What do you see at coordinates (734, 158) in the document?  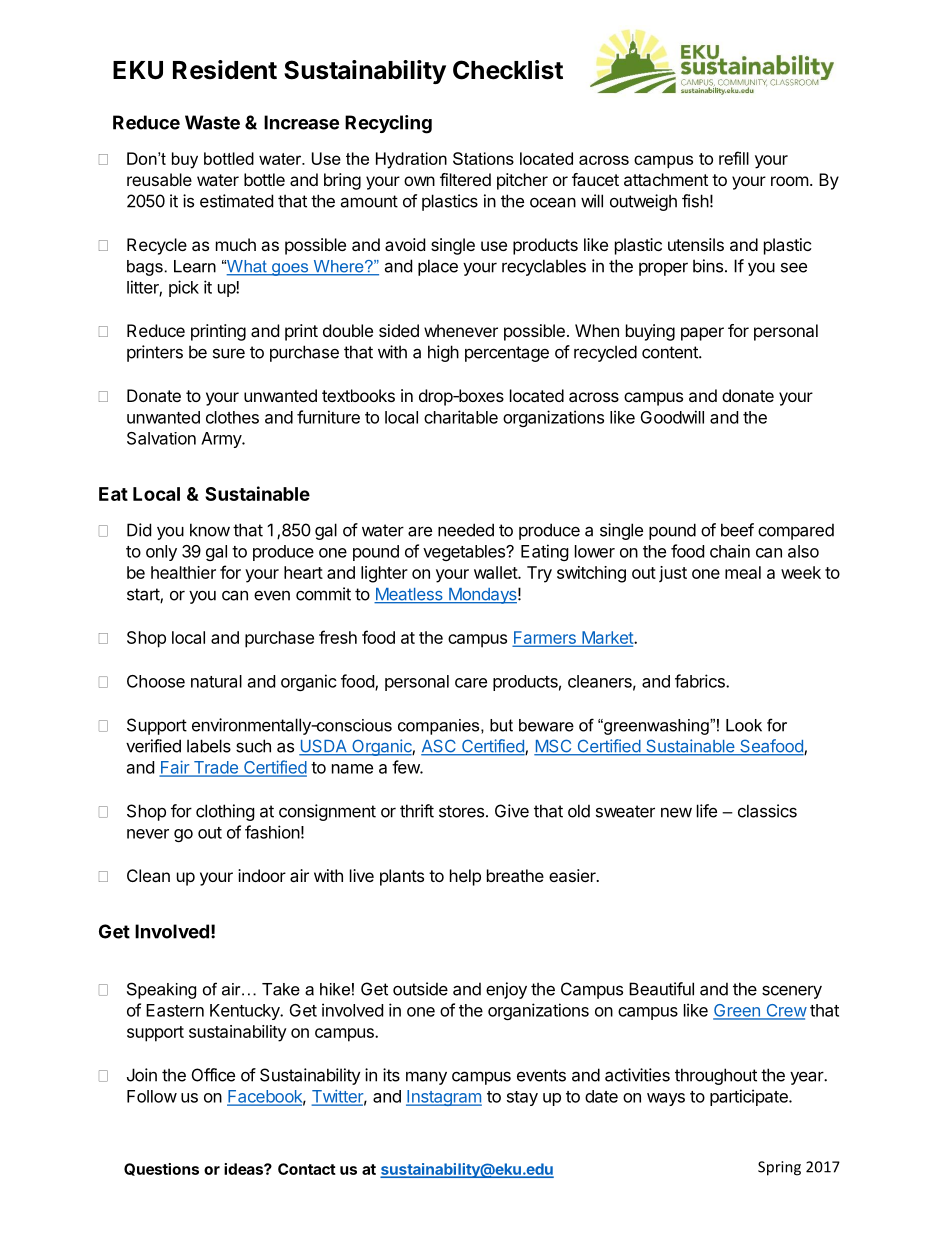 I see `refill` at bounding box center [734, 158].
